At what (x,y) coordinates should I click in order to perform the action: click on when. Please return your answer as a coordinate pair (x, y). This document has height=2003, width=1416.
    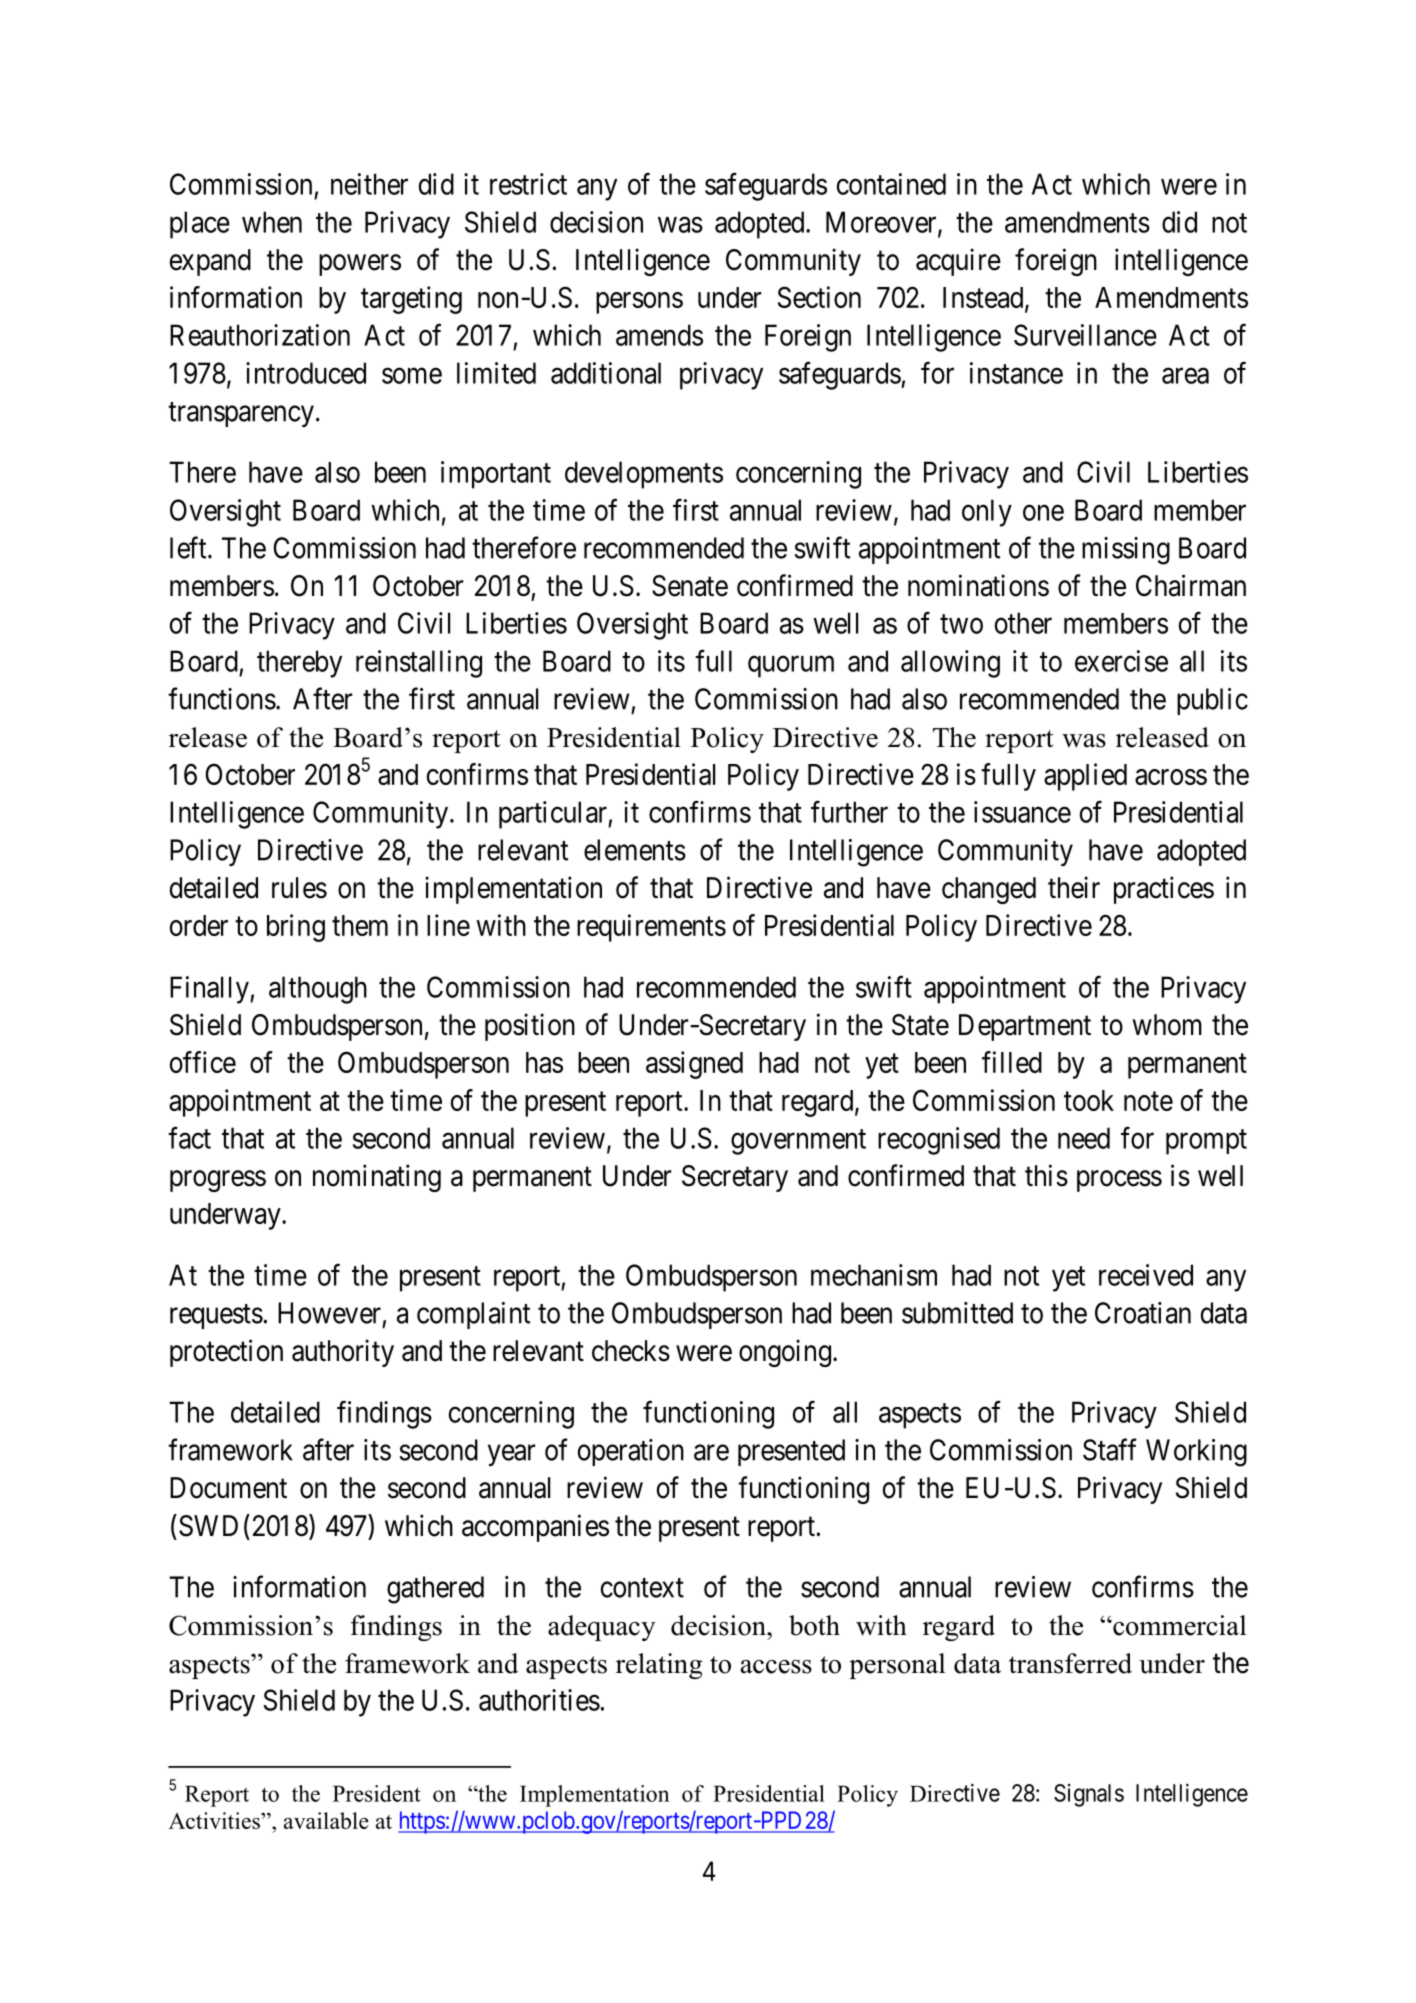
    Looking at the image, I should click on (272, 222).
